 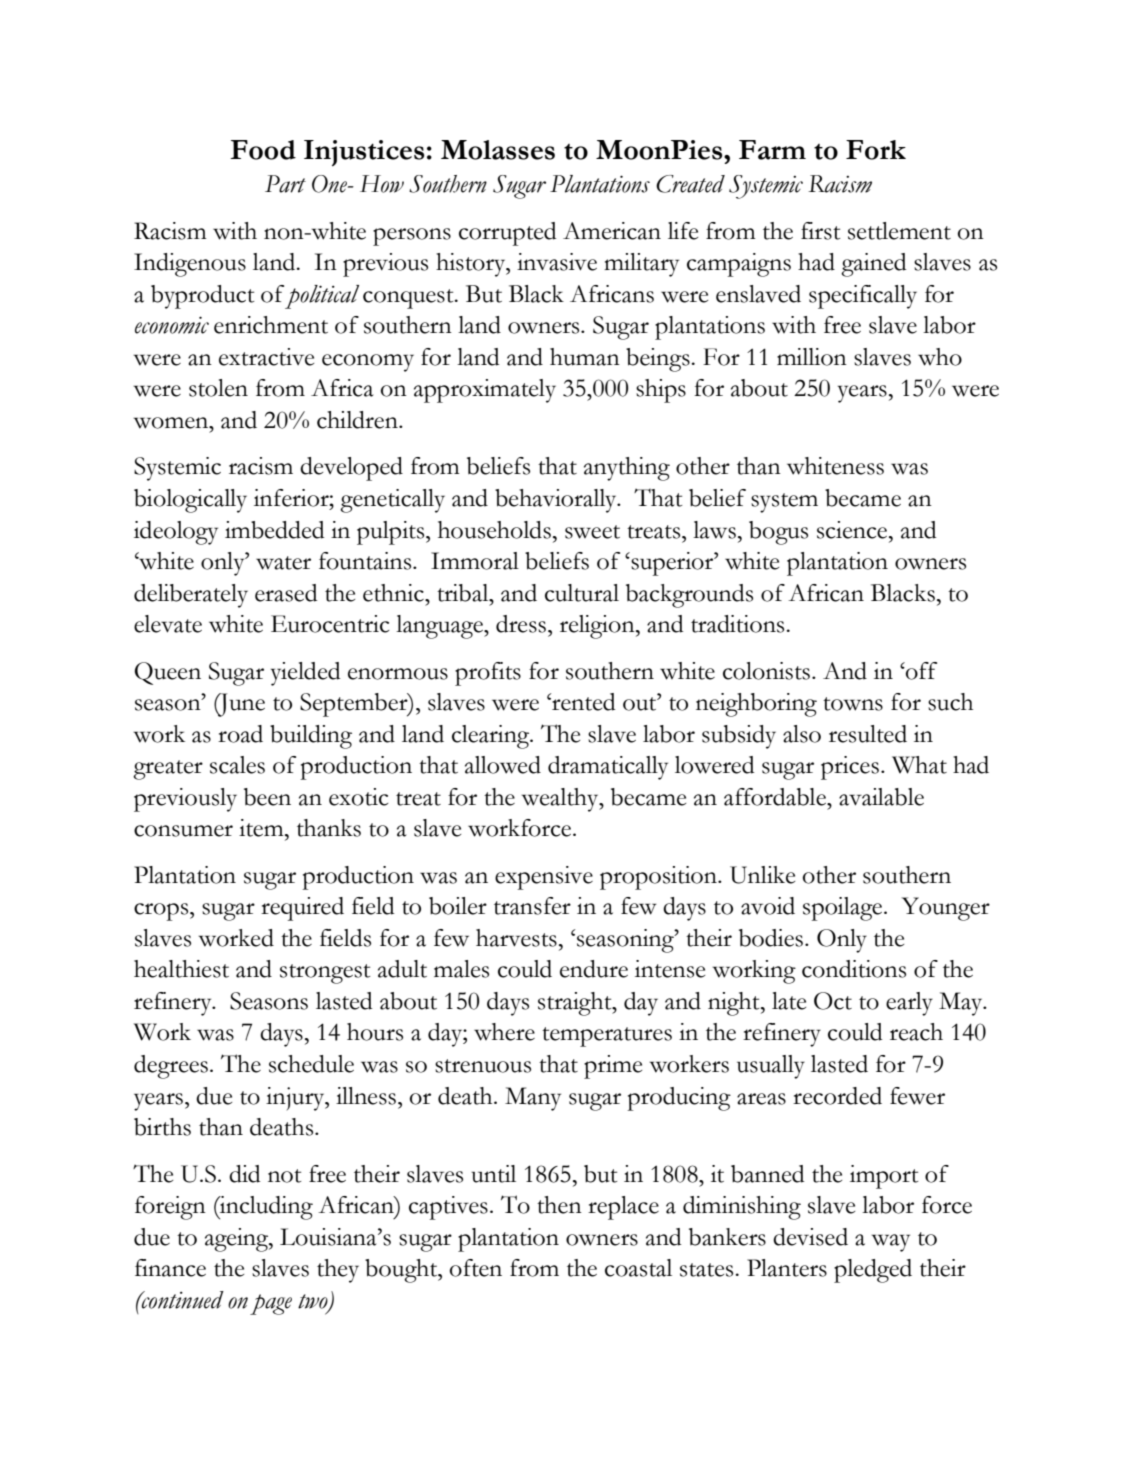 What do you see at coordinates (638, 1268) in the screenshot?
I see `coastal` at bounding box center [638, 1268].
